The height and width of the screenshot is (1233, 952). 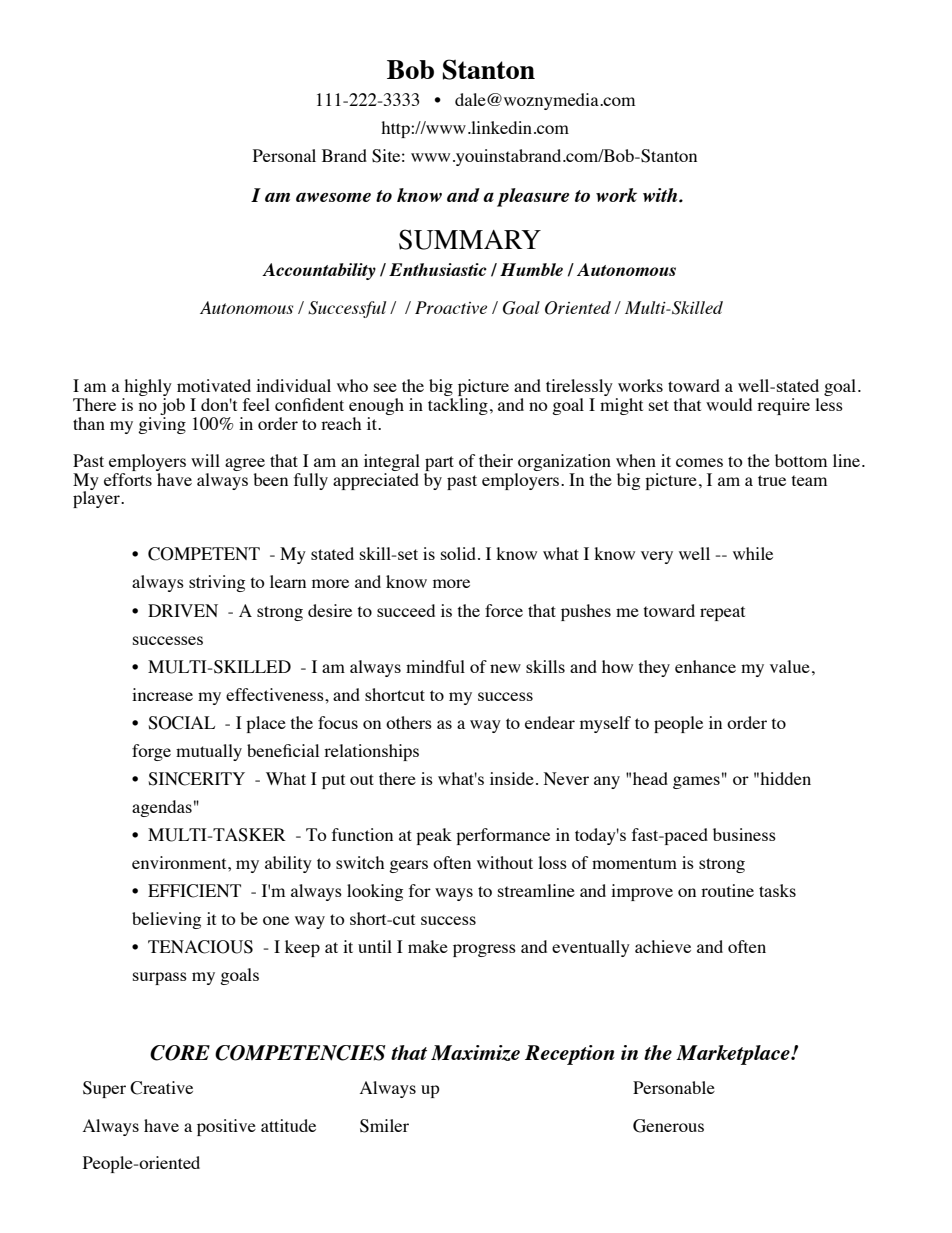 What do you see at coordinates (166, 920) in the screenshot?
I see `believing` at bounding box center [166, 920].
